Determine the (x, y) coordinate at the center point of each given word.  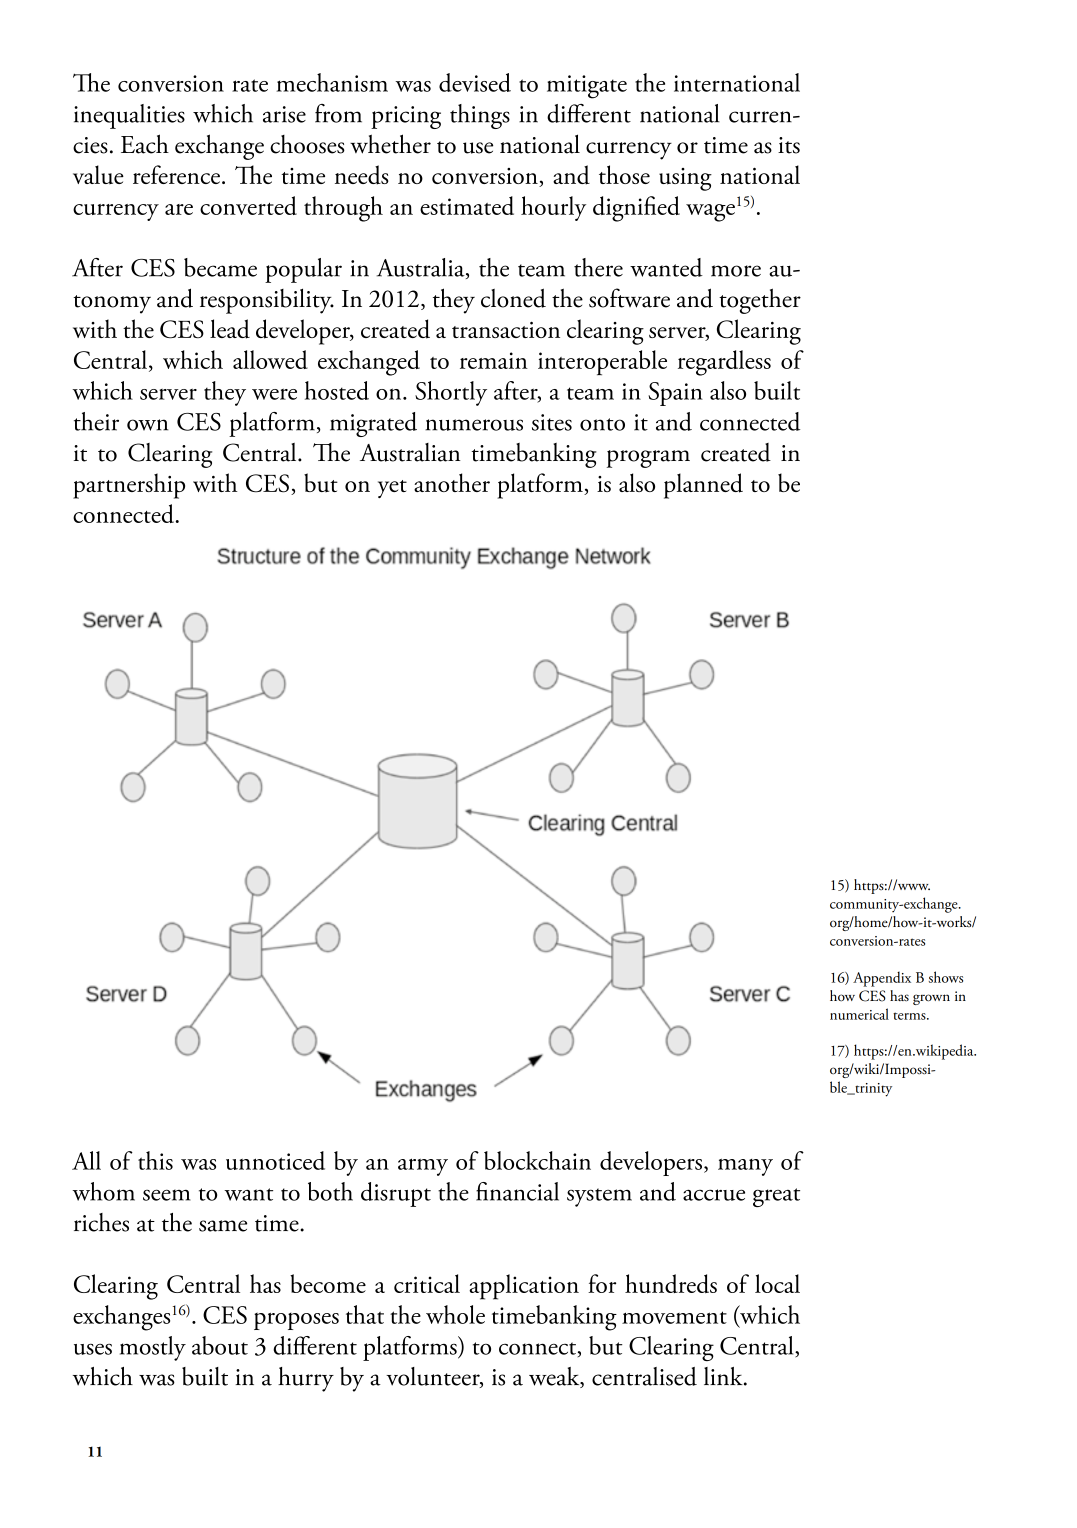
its (789, 145)
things (480, 116)
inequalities (129, 116)
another (452, 482)
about (220, 1345)
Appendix (882, 979)
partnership (129, 486)
